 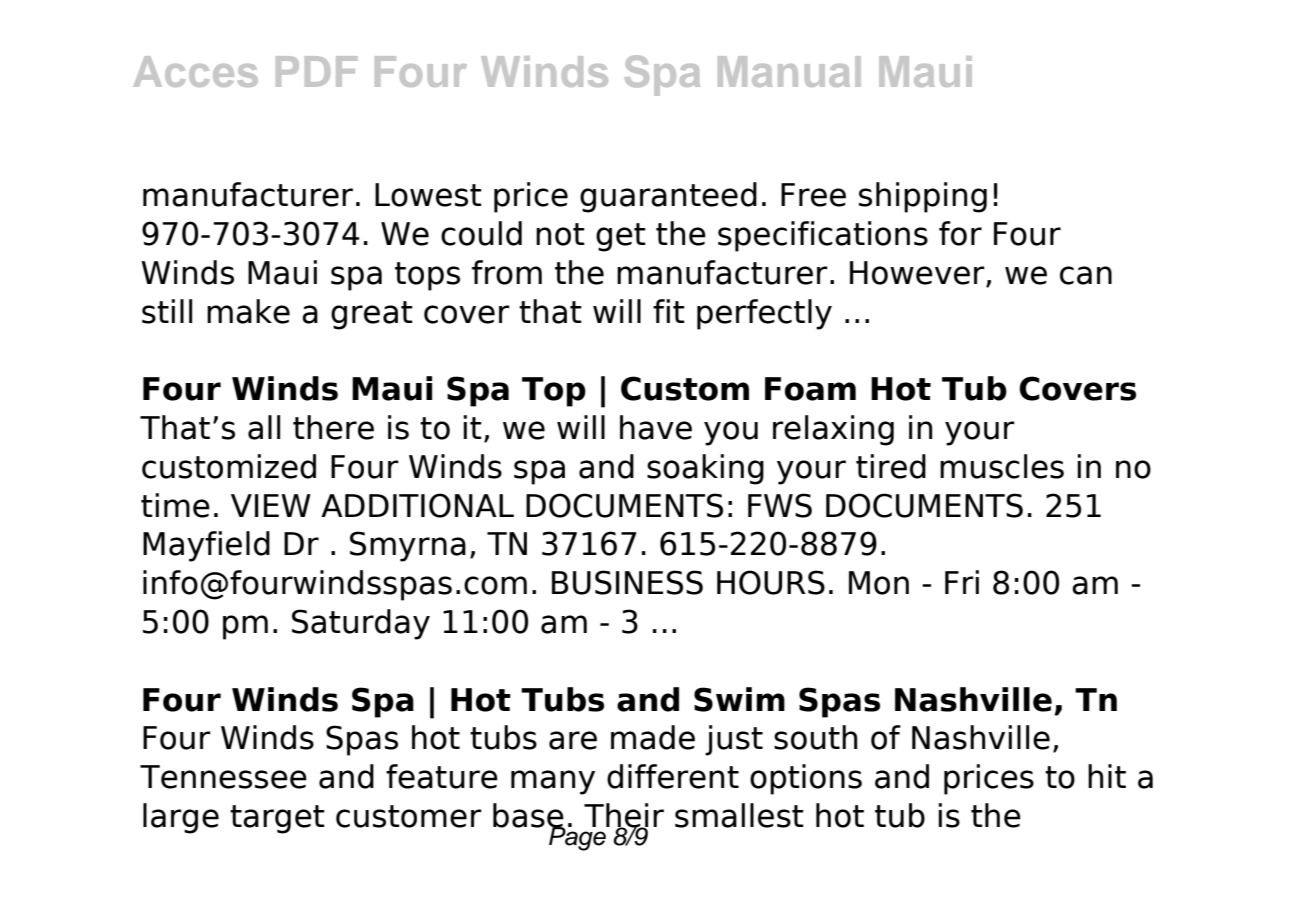 What do you see at coordinates (923, 197) in the screenshot?
I see `shipping` at bounding box center [923, 197].
